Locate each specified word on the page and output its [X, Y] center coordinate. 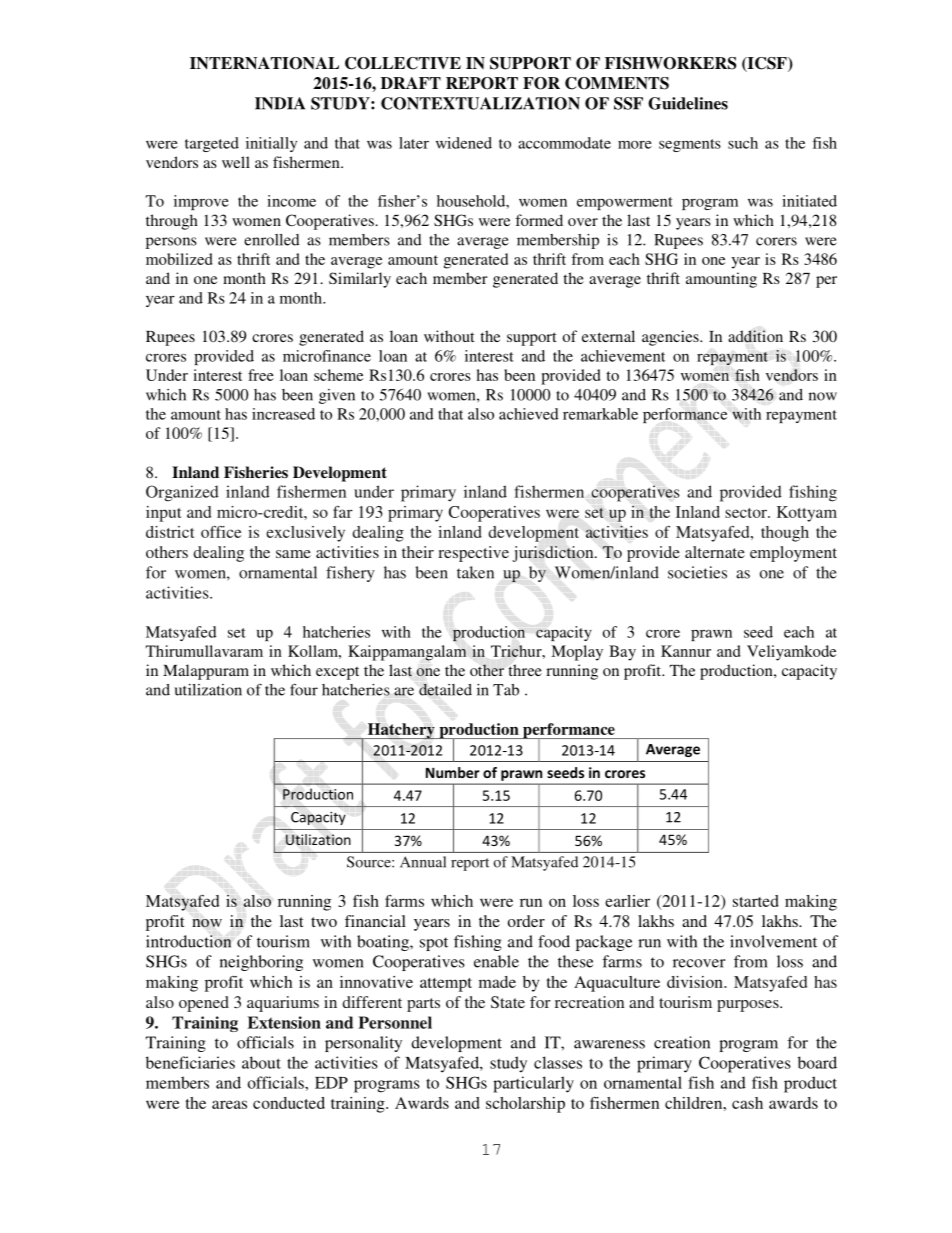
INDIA [280, 103]
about [261, 1062]
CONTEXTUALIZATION [480, 103]
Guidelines [688, 103]
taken [475, 572]
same [293, 554]
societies [697, 572]
